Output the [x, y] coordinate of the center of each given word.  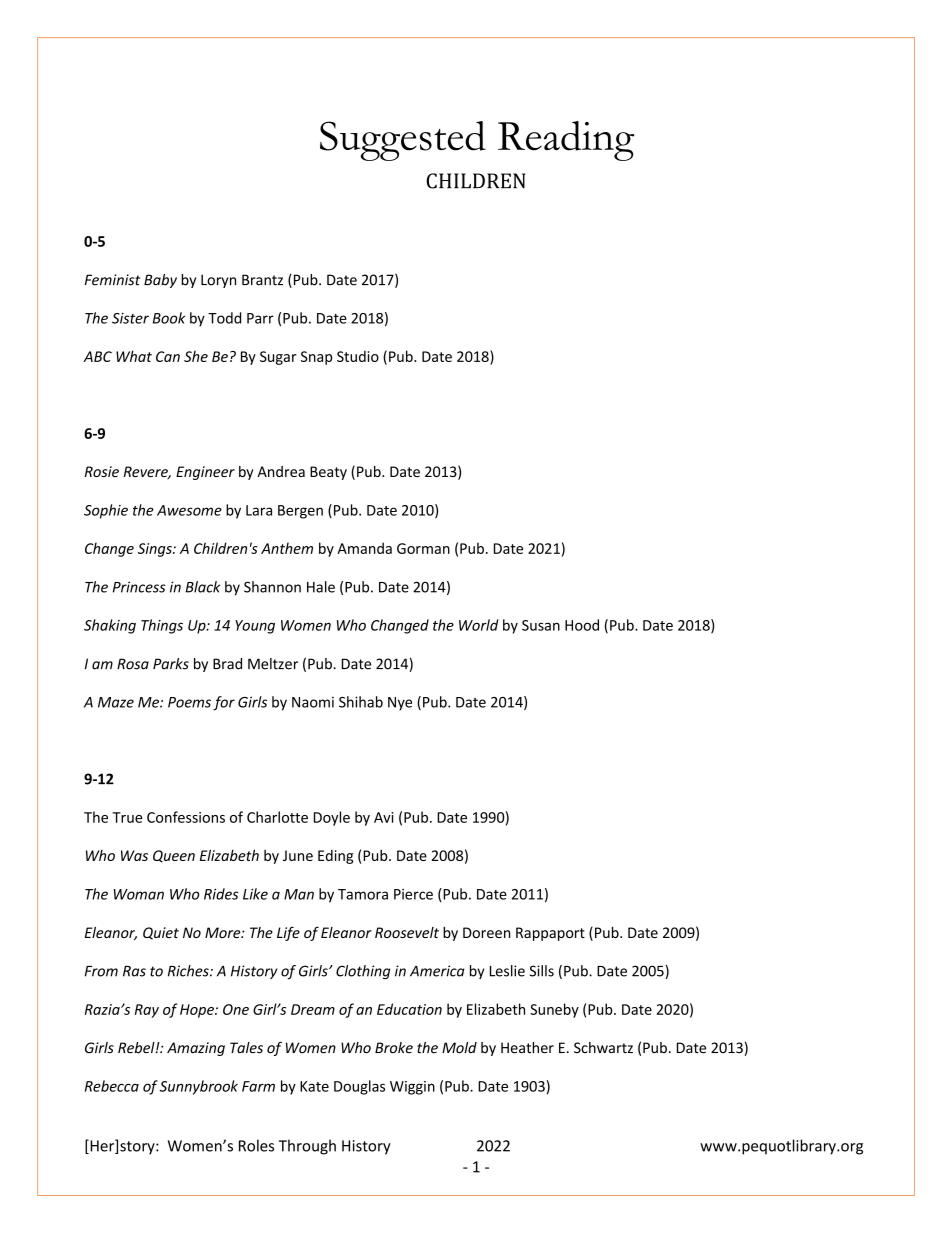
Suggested [403, 141]
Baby [160, 281]
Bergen [300, 512]
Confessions [186, 817]
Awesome [189, 510]
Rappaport [550, 934]
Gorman [423, 548]
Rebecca [112, 1086]
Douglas [359, 1087]
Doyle [332, 818]
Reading [566, 141]
